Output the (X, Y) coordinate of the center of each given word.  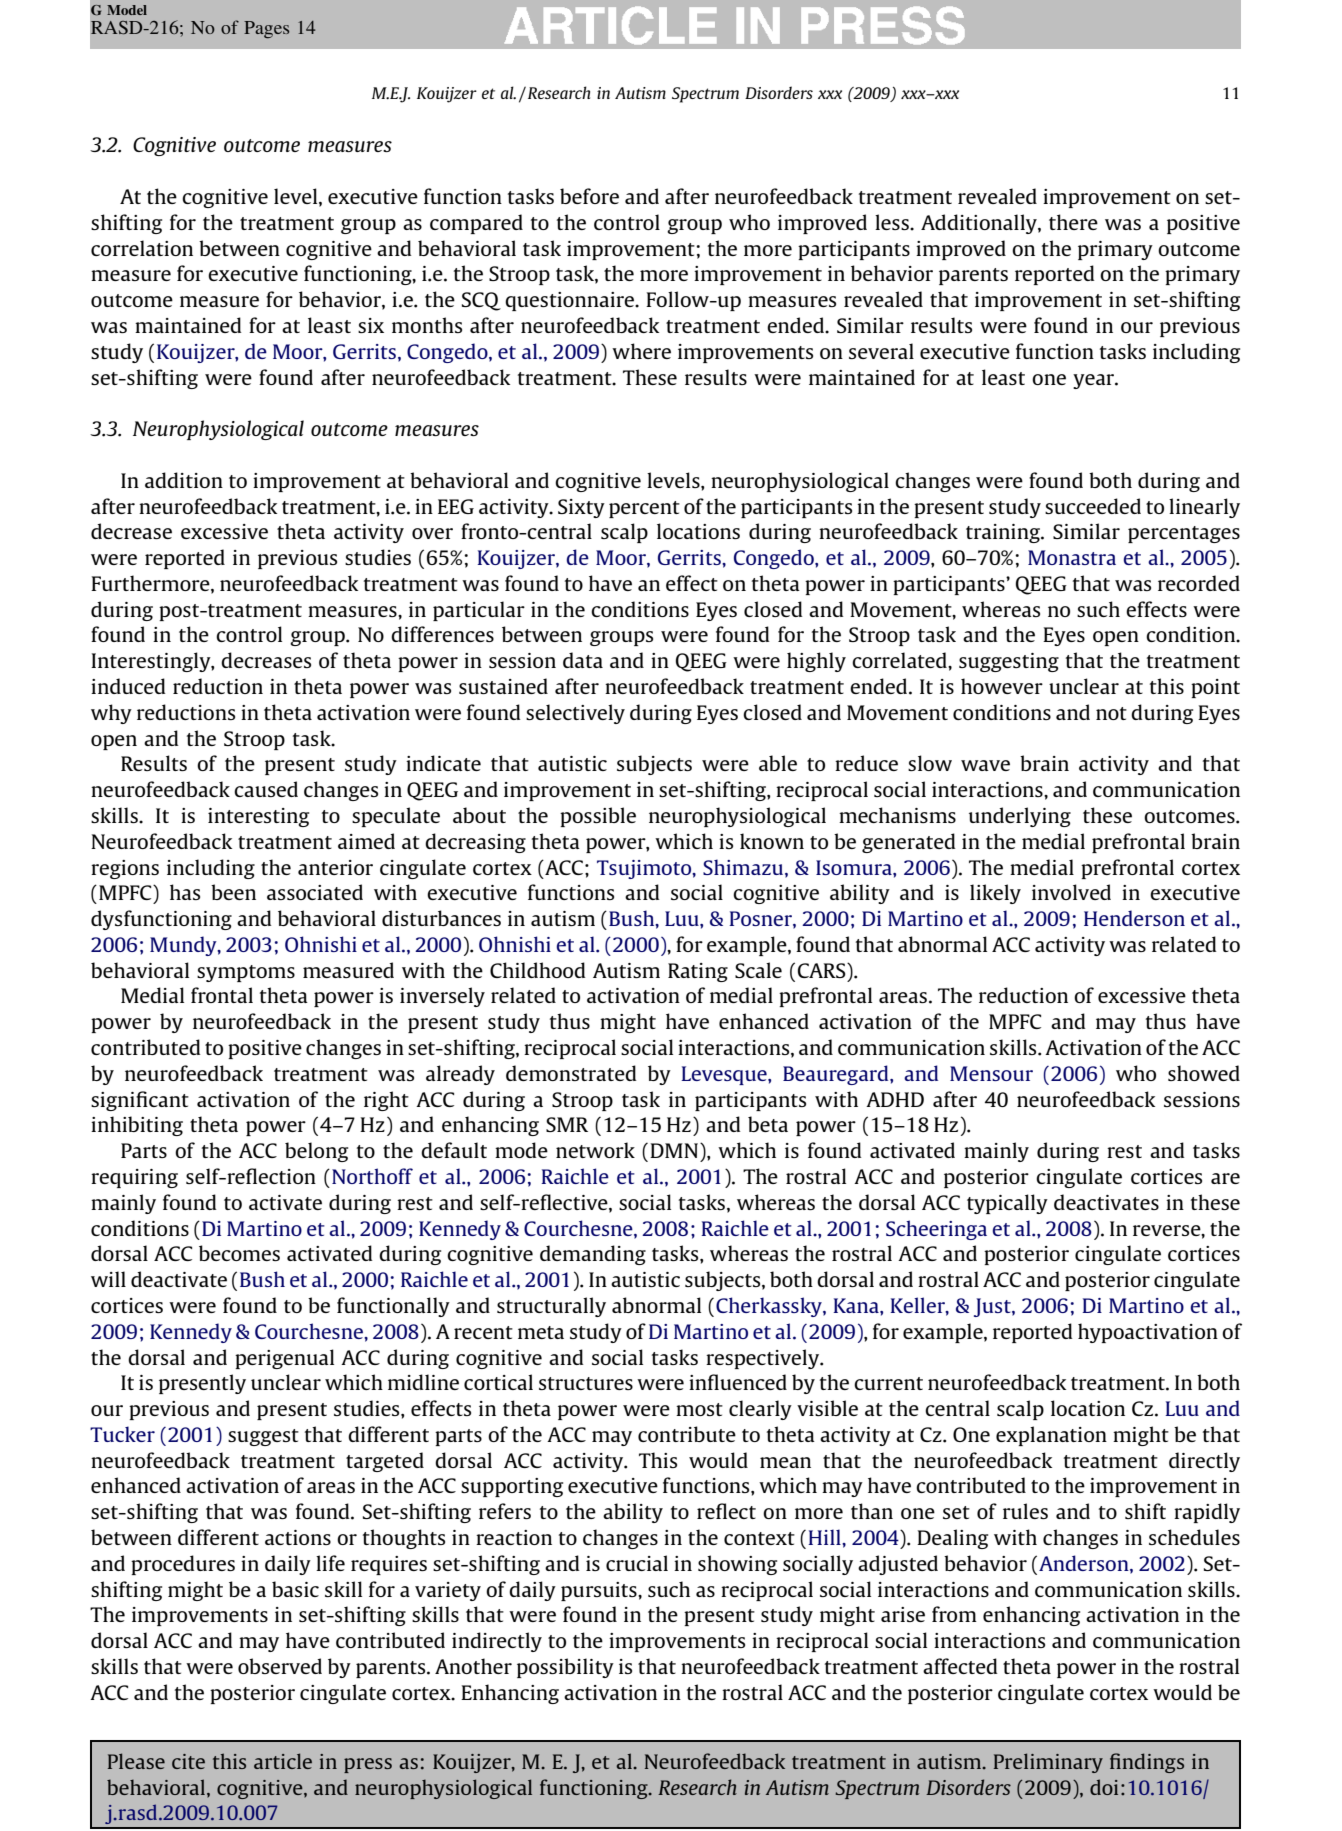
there (1073, 222)
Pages (266, 30)
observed (280, 1666)
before (589, 196)
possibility (565, 1668)
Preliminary (1048, 1763)
